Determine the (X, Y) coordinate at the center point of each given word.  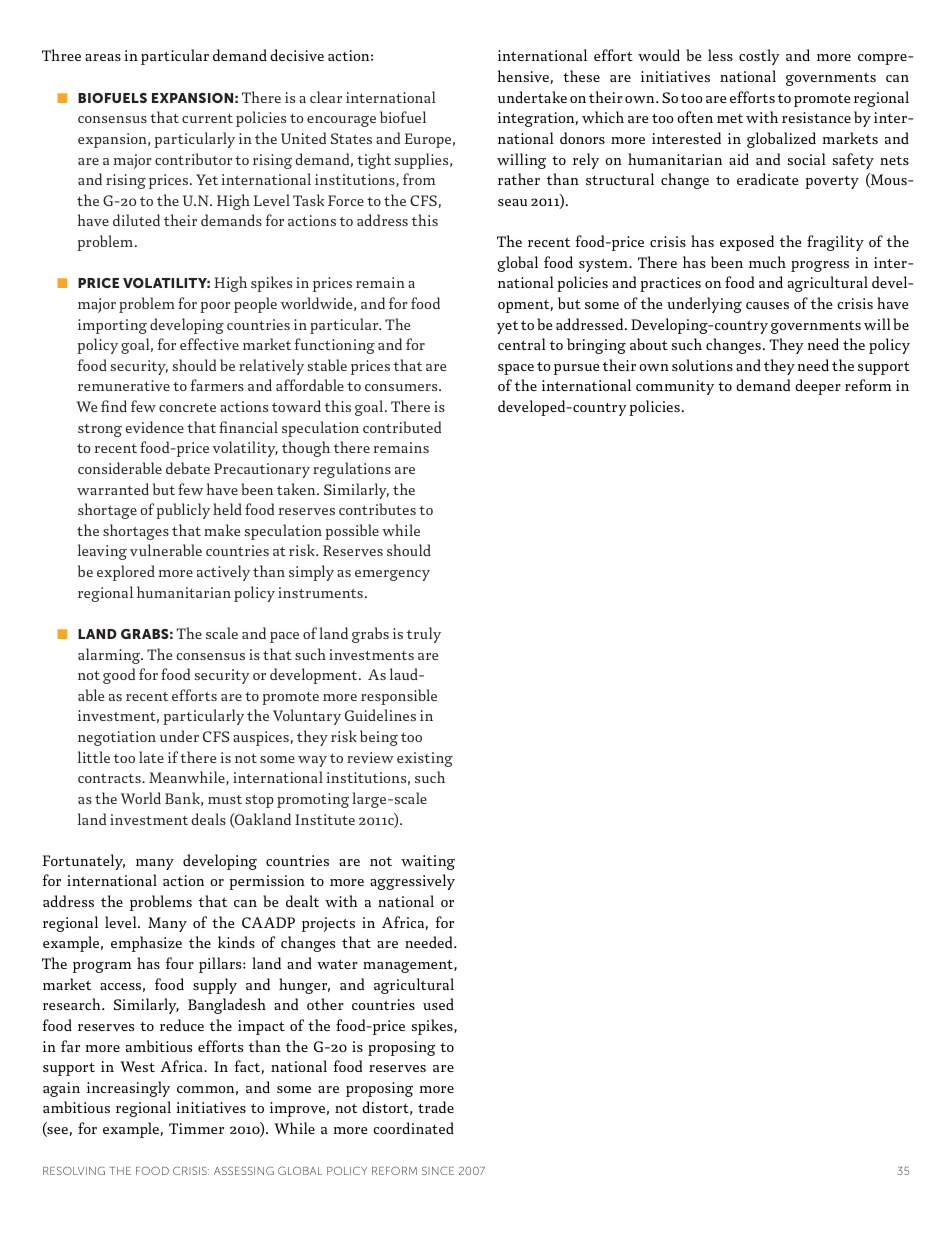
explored (126, 573)
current (207, 118)
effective (209, 344)
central (522, 344)
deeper (818, 387)
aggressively (412, 882)
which (603, 117)
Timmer (196, 1128)
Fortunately (83, 862)
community (675, 387)
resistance (816, 117)
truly (424, 635)
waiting (428, 862)
